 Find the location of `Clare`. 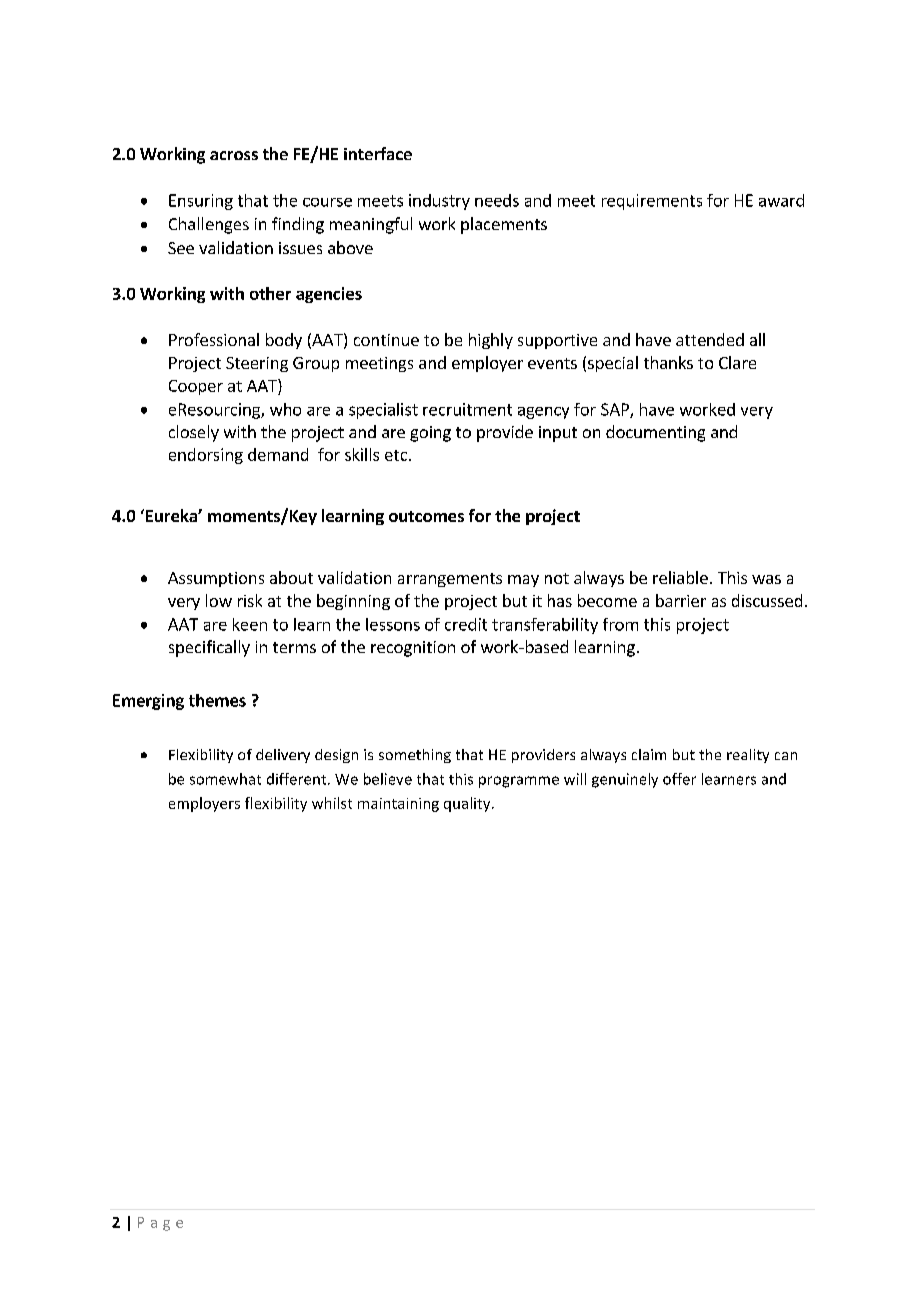

Clare is located at coordinates (737, 362).
